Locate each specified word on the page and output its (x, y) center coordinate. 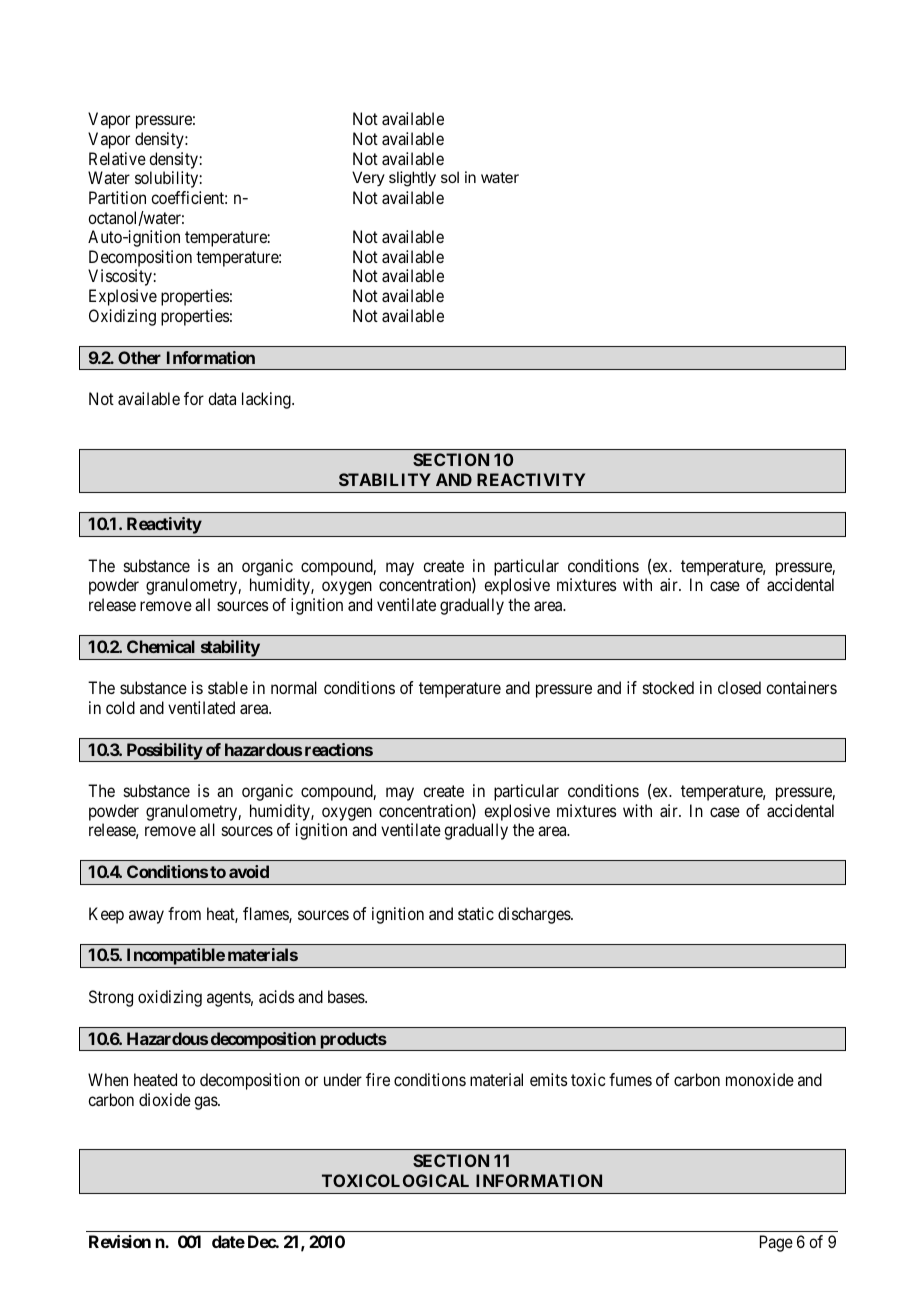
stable (228, 687)
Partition (117, 197)
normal (294, 687)
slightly (412, 179)
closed (739, 687)
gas (206, 1103)
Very (368, 178)
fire (378, 1079)
